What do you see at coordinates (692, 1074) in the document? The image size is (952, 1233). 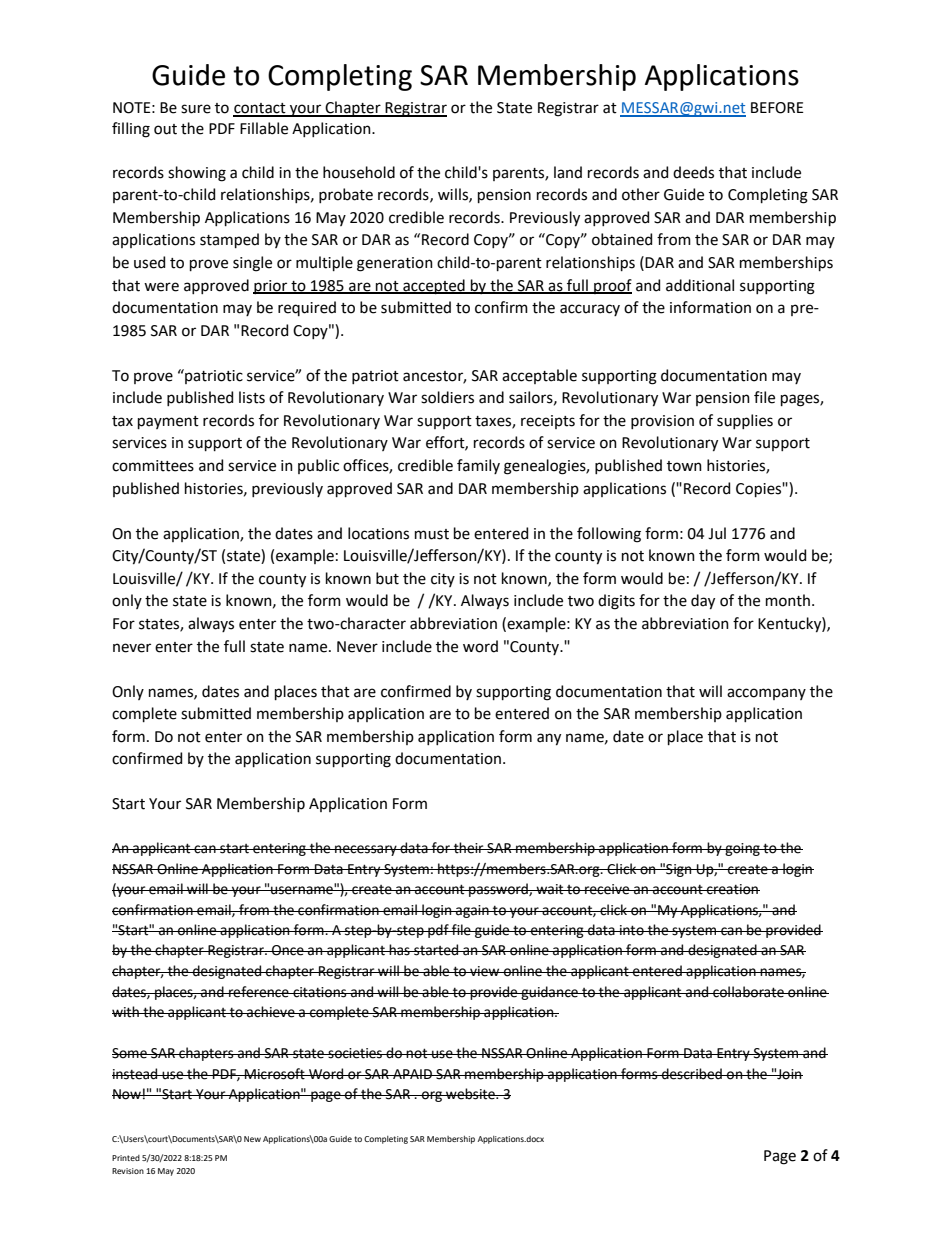 I see `described` at bounding box center [692, 1074].
